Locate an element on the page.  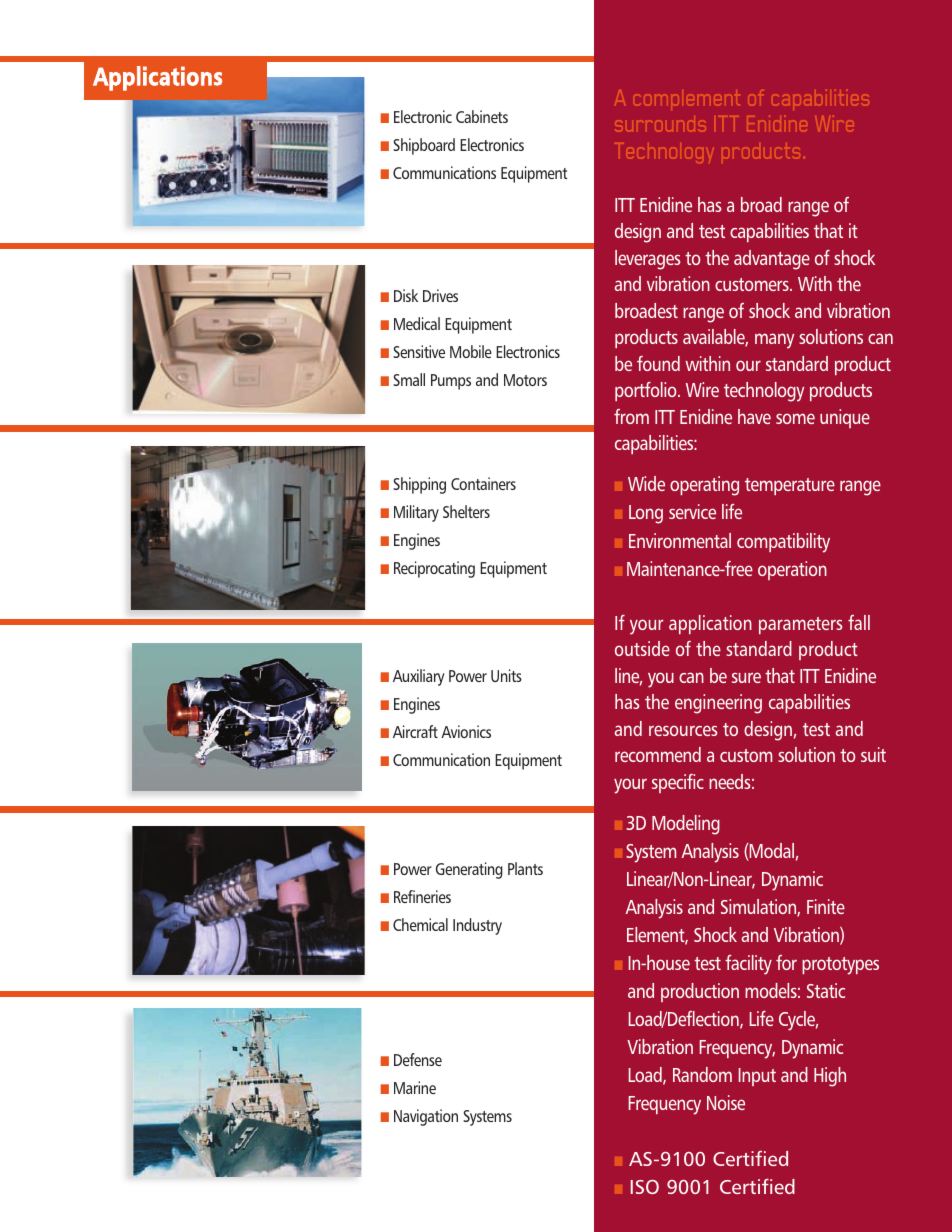
Shipboard is located at coordinates (424, 146).
